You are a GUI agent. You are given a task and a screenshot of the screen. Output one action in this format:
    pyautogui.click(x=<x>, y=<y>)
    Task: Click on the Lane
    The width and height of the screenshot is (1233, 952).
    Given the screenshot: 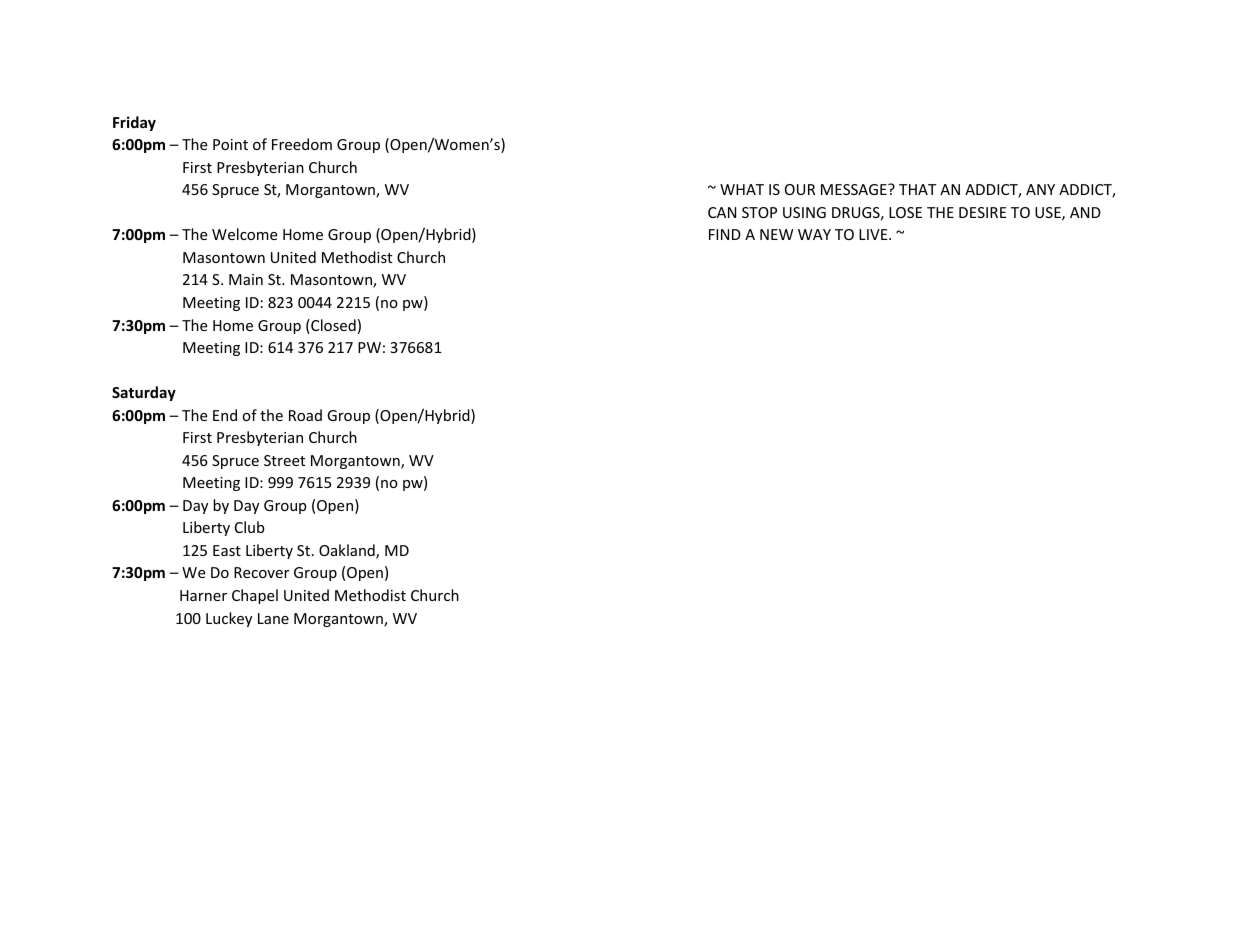 What is the action you would take?
    pyautogui.click(x=273, y=618)
